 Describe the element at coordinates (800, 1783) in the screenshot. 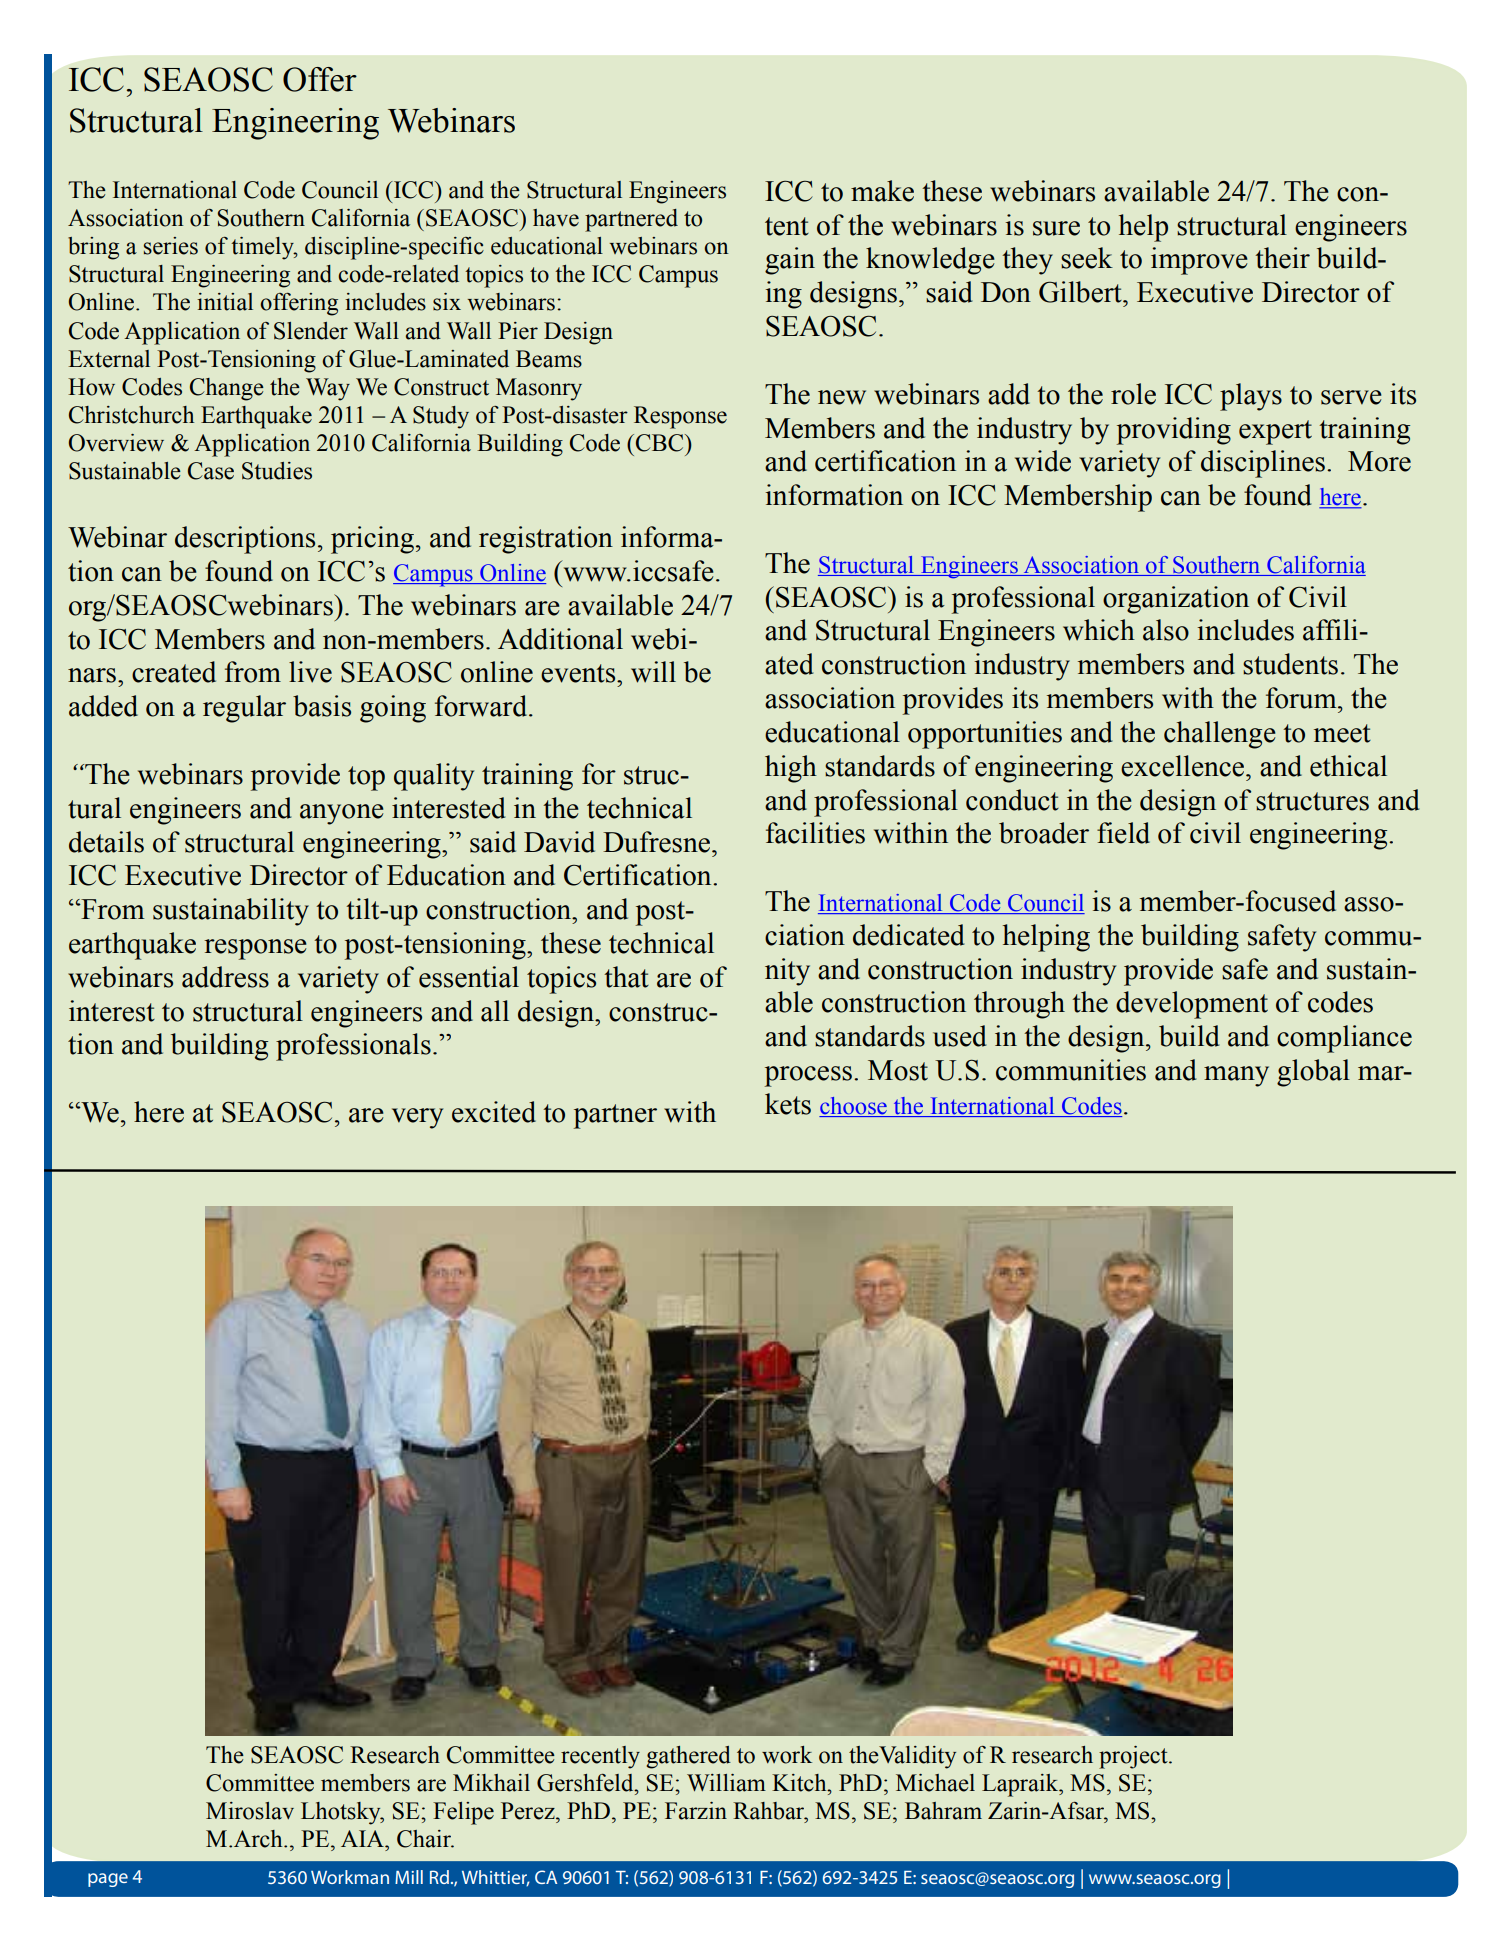

I see `Kitch` at that location.
